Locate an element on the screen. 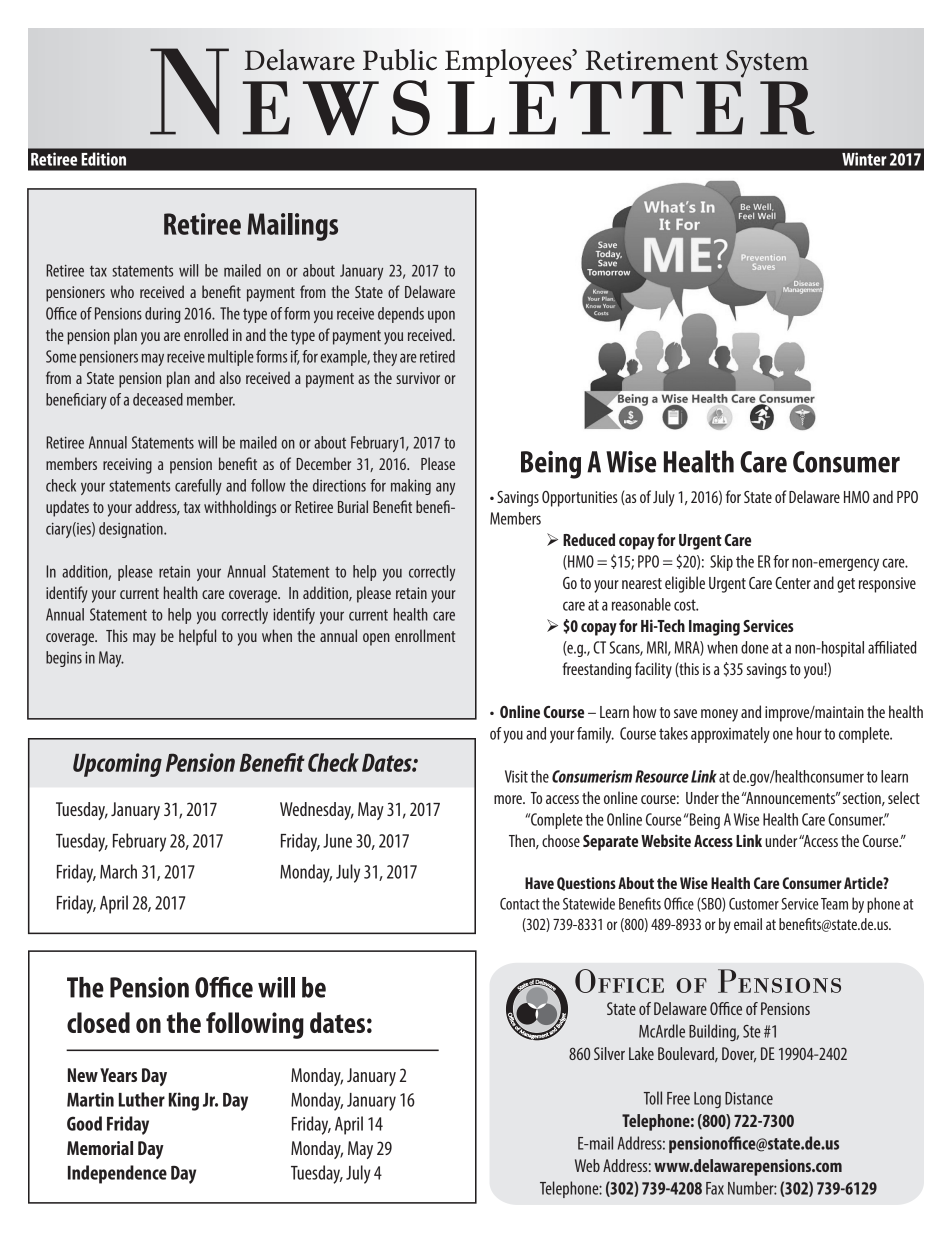 The width and height of the screenshot is (952, 1233). System is located at coordinates (767, 64).
